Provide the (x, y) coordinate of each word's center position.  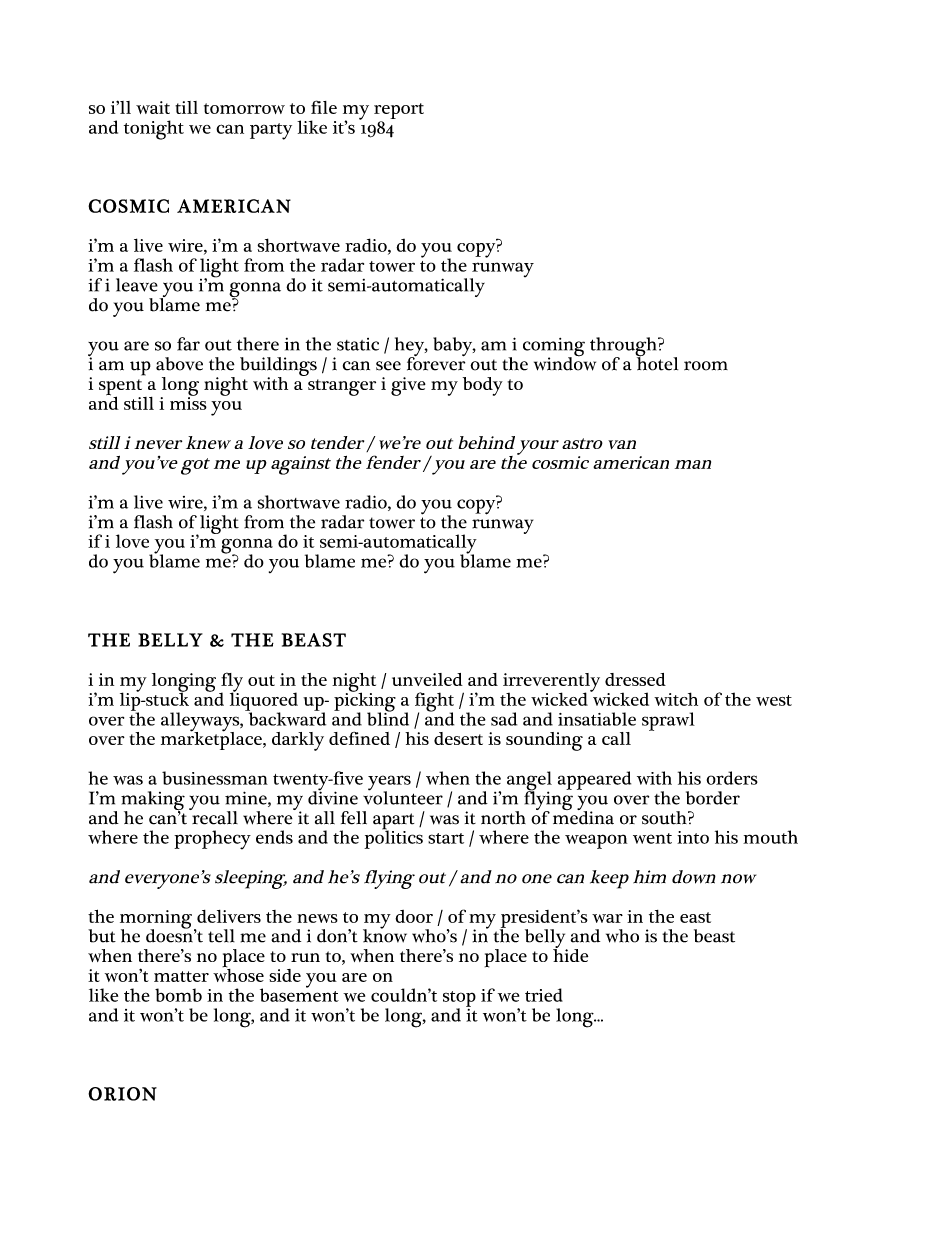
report (399, 111)
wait (153, 107)
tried (544, 995)
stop (459, 1000)
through (624, 348)
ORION (122, 1094)
